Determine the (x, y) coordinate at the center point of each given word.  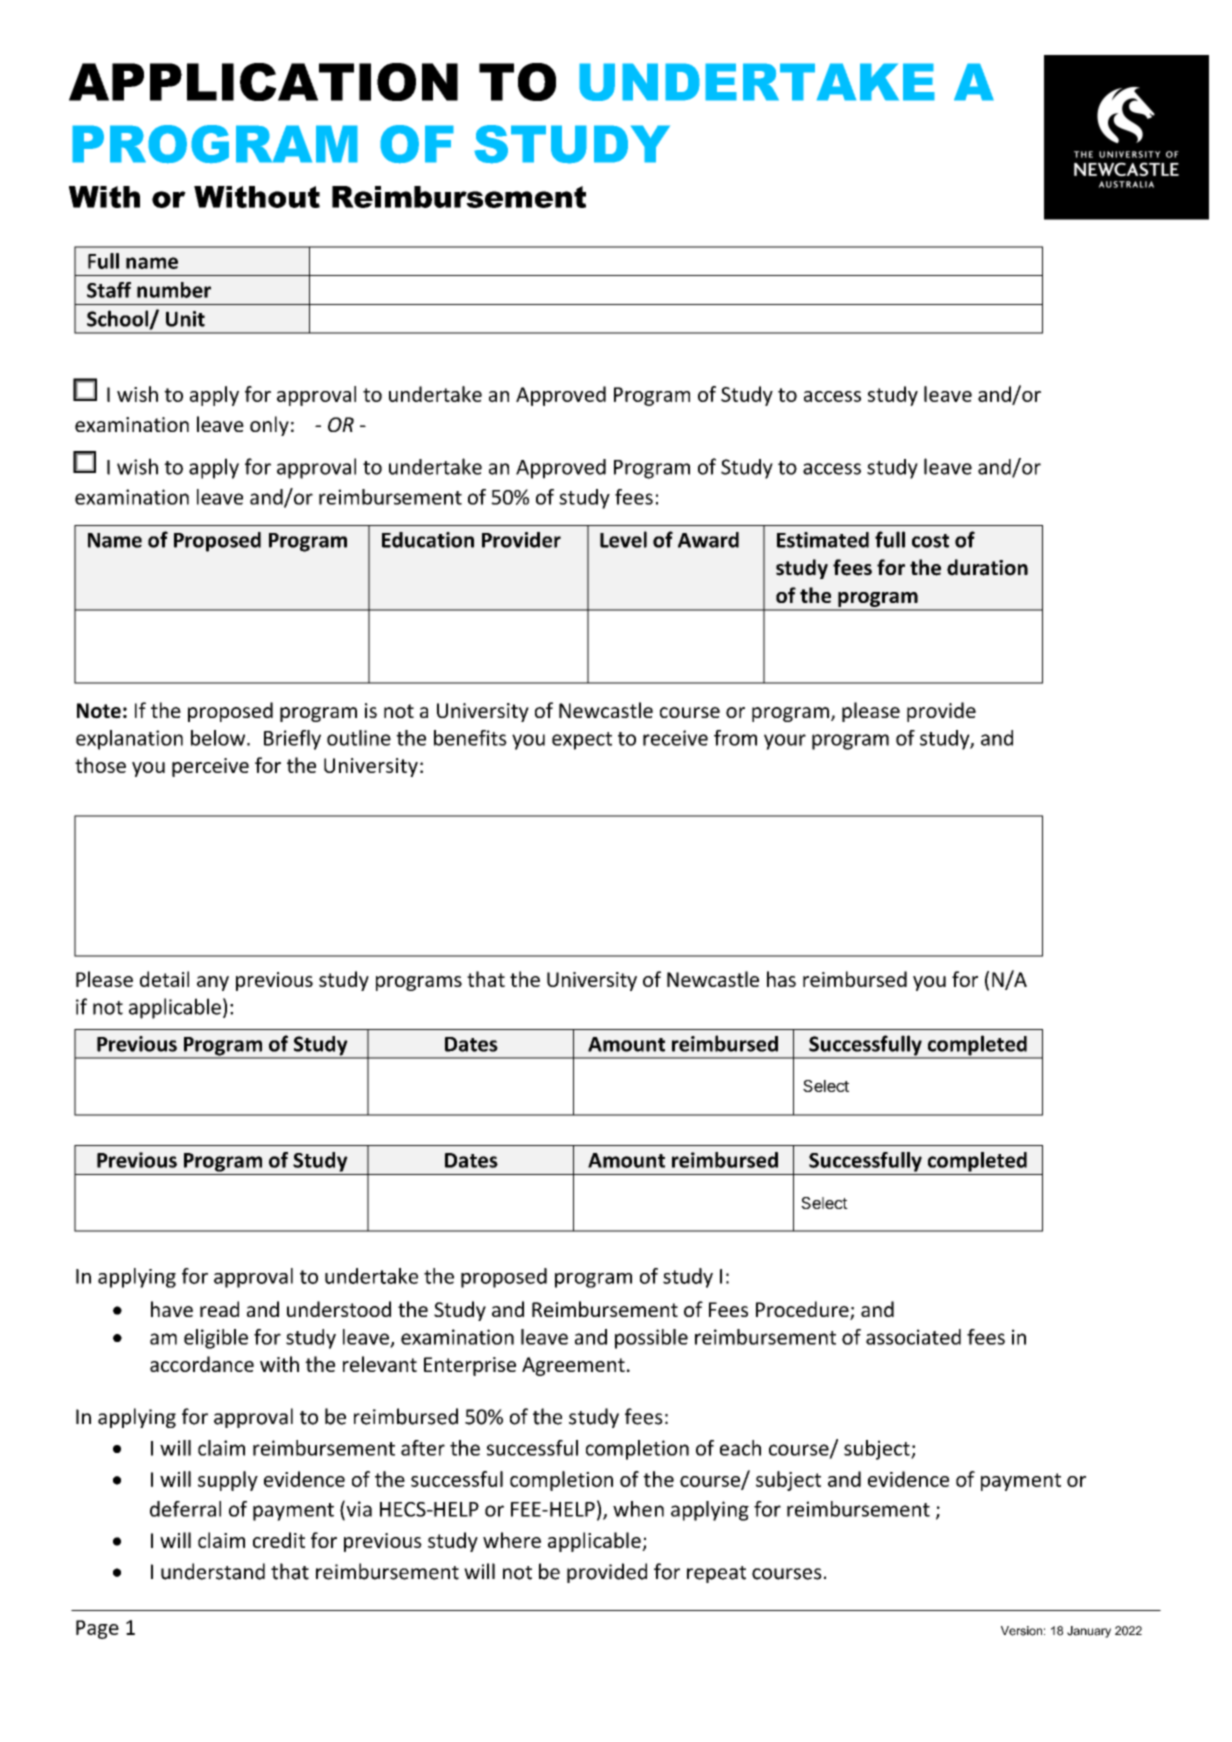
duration (987, 567)
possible (651, 1339)
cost (930, 541)
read (219, 1309)
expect (582, 741)
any (213, 983)
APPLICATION (263, 82)
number (174, 290)
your (785, 742)
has (781, 979)
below (219, 738)
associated (913, 1337)
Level (623, 539)
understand (213, 1571)
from (735, 738)
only (269, 426)
